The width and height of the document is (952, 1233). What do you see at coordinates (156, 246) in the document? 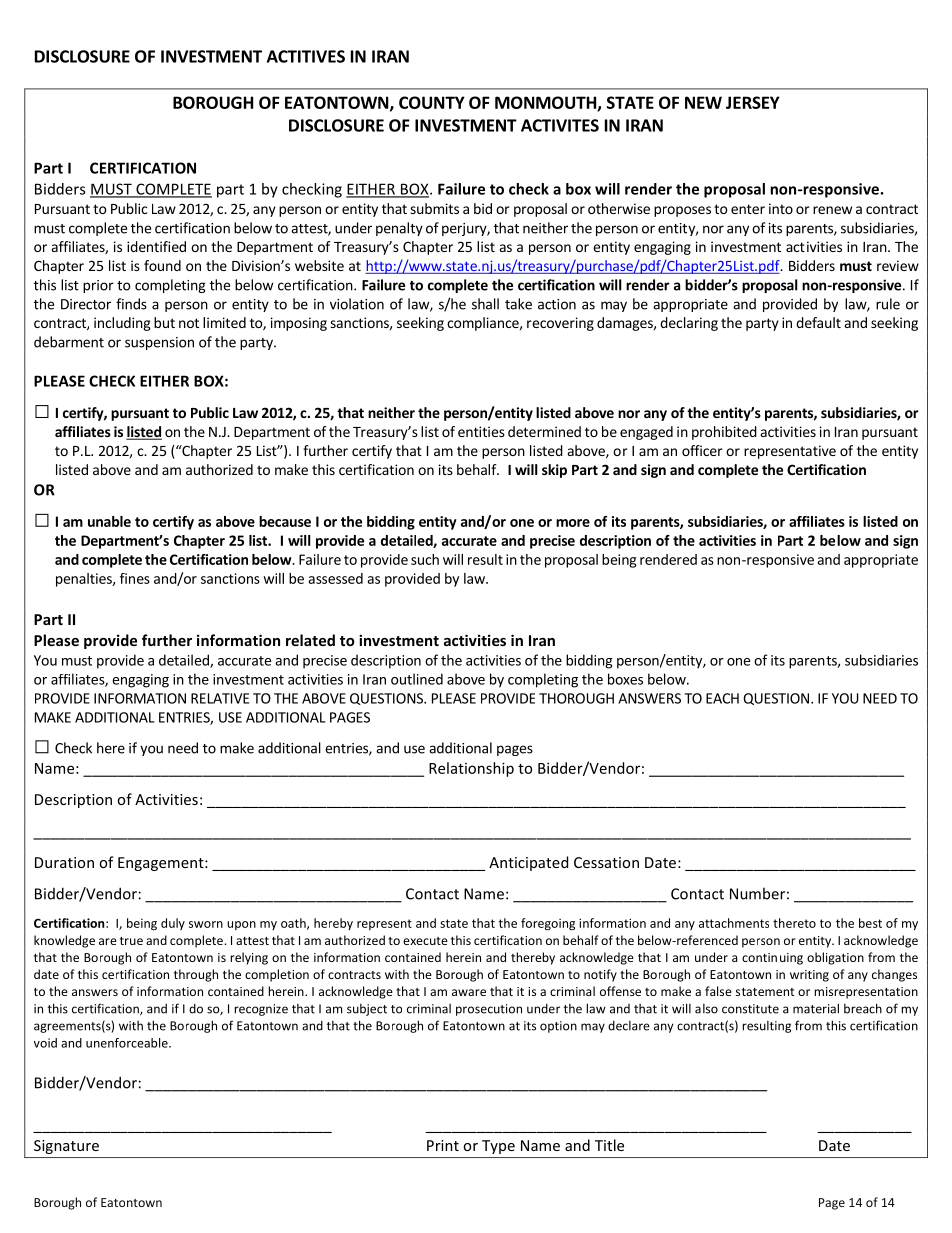
I see `identified` at bounding box center [156, 246].
